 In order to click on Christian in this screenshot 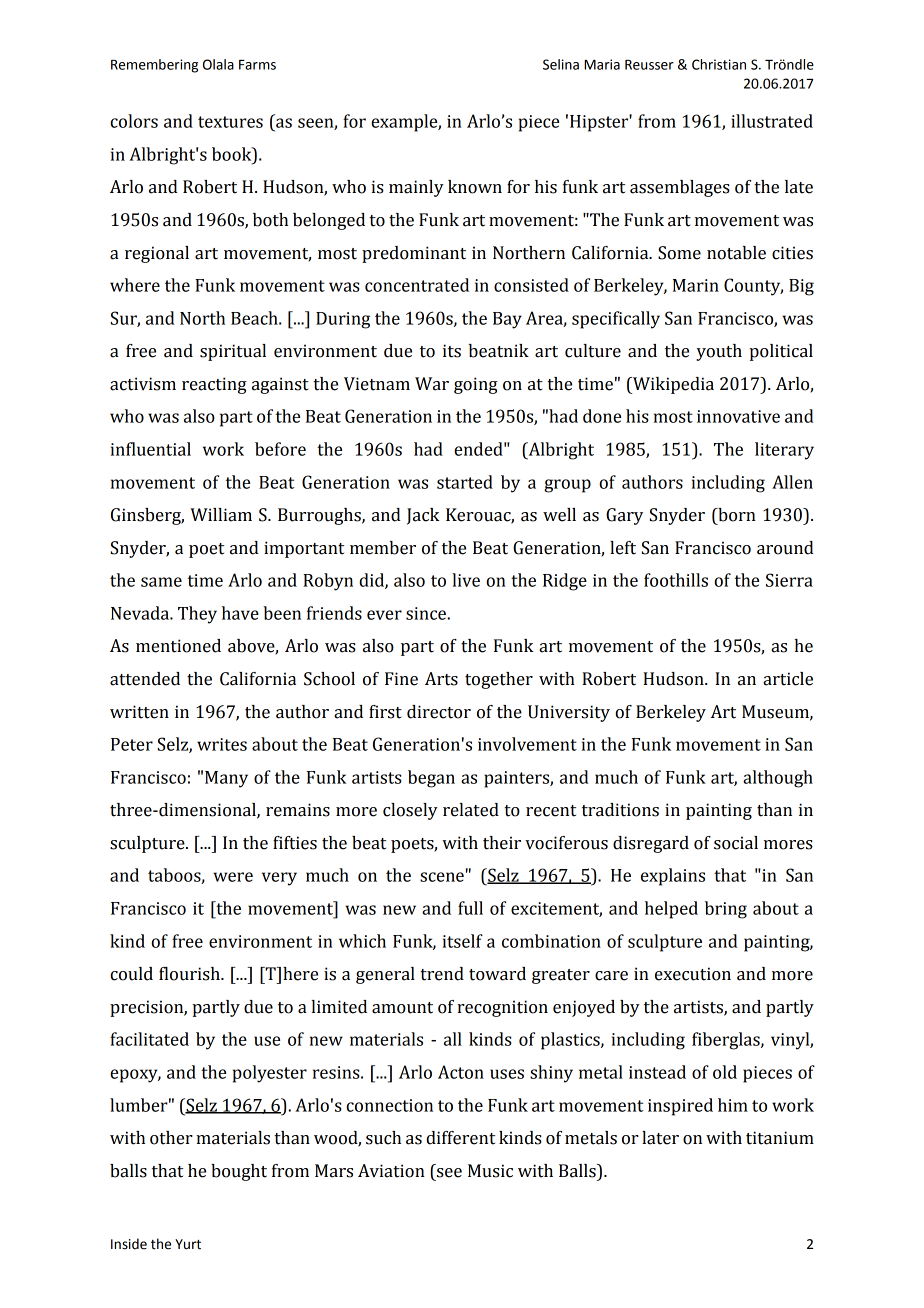, I will do `click(719, 64)`.
